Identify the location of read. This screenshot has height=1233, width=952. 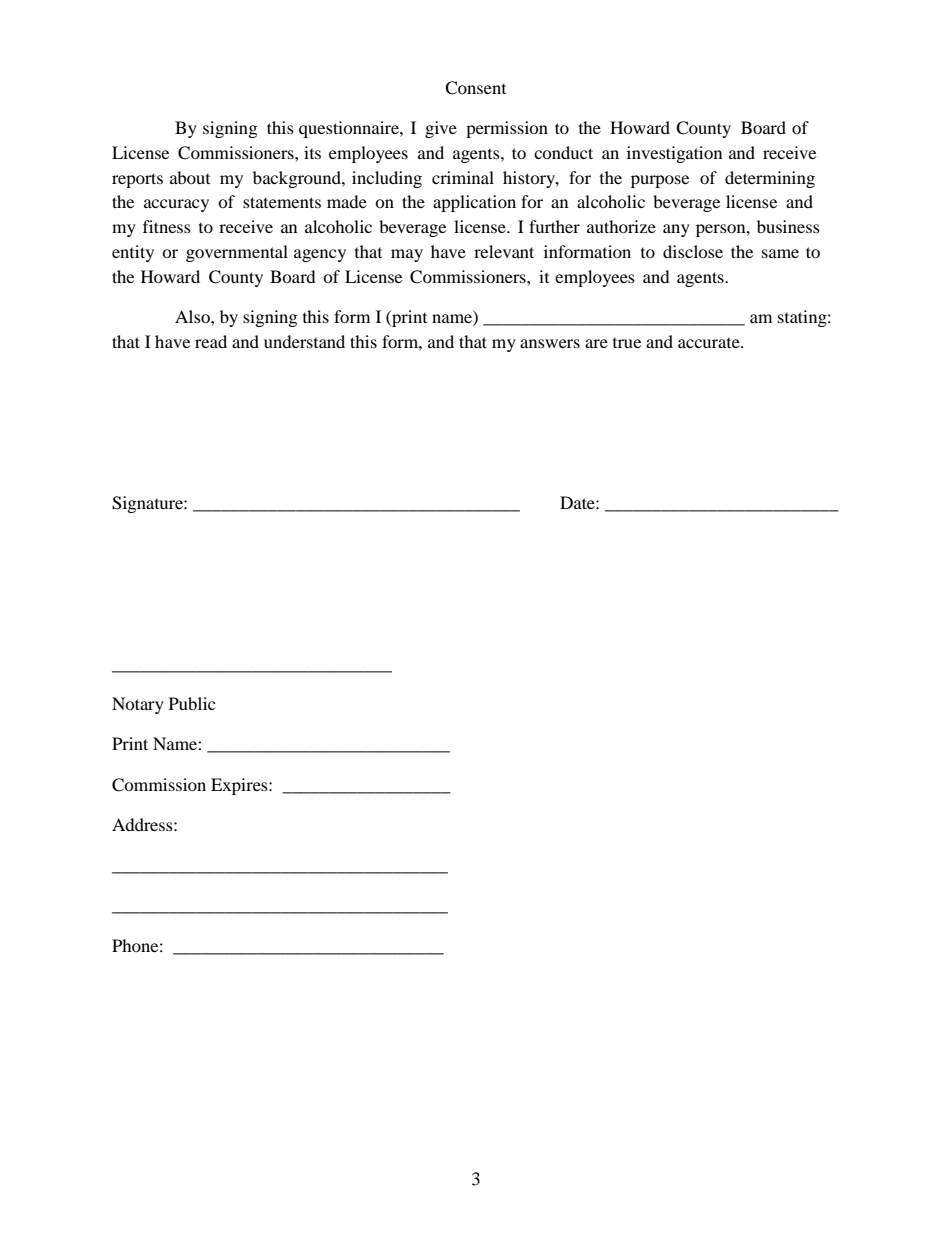
(211, 341).
